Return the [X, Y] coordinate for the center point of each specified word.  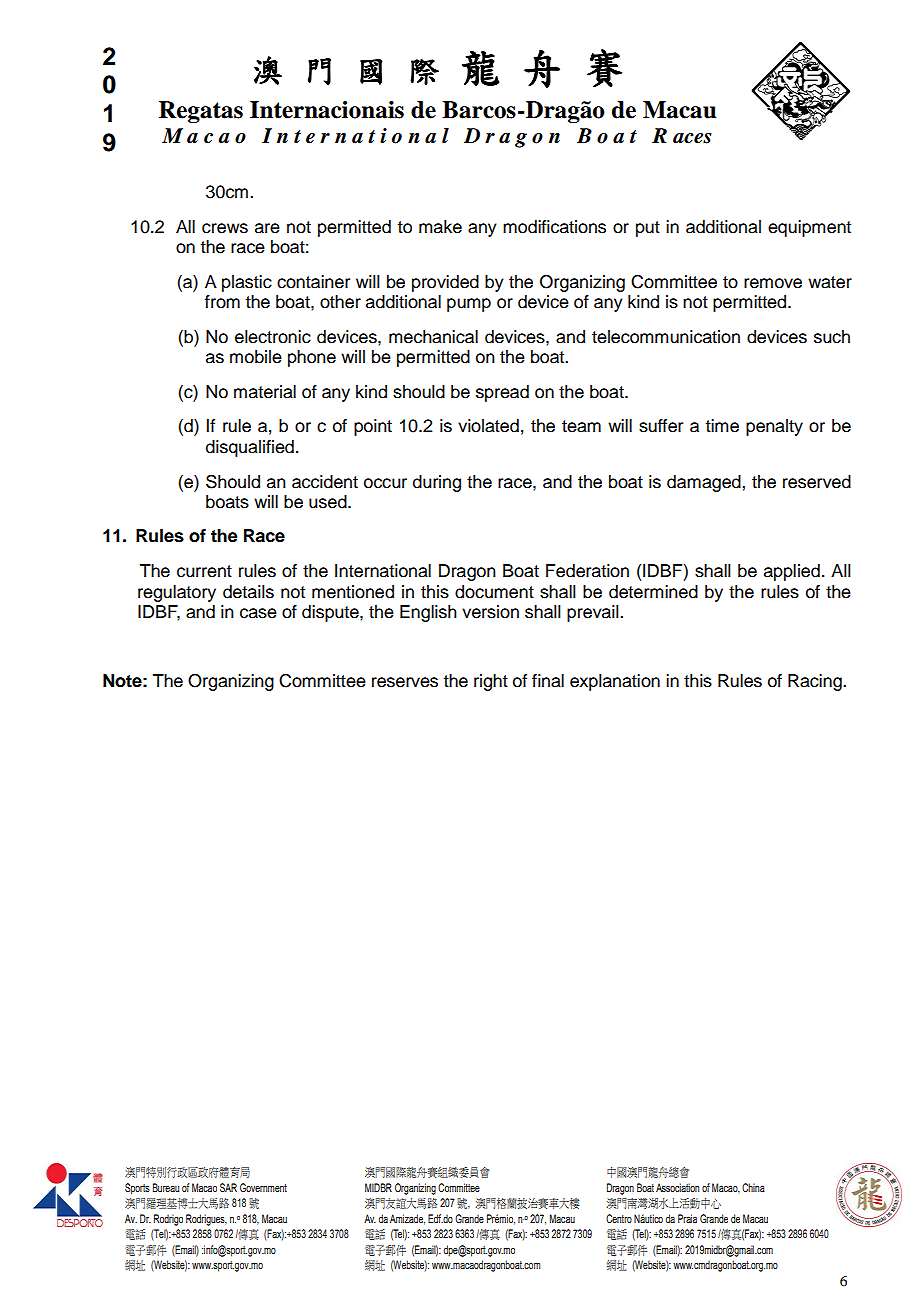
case [258, 613]
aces [692, 138]
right [491, 682]
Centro [619, 1218]
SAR [228, 1187]
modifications [554, 227]
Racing [816, 682]
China [753, 1187]
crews [225, 228]
